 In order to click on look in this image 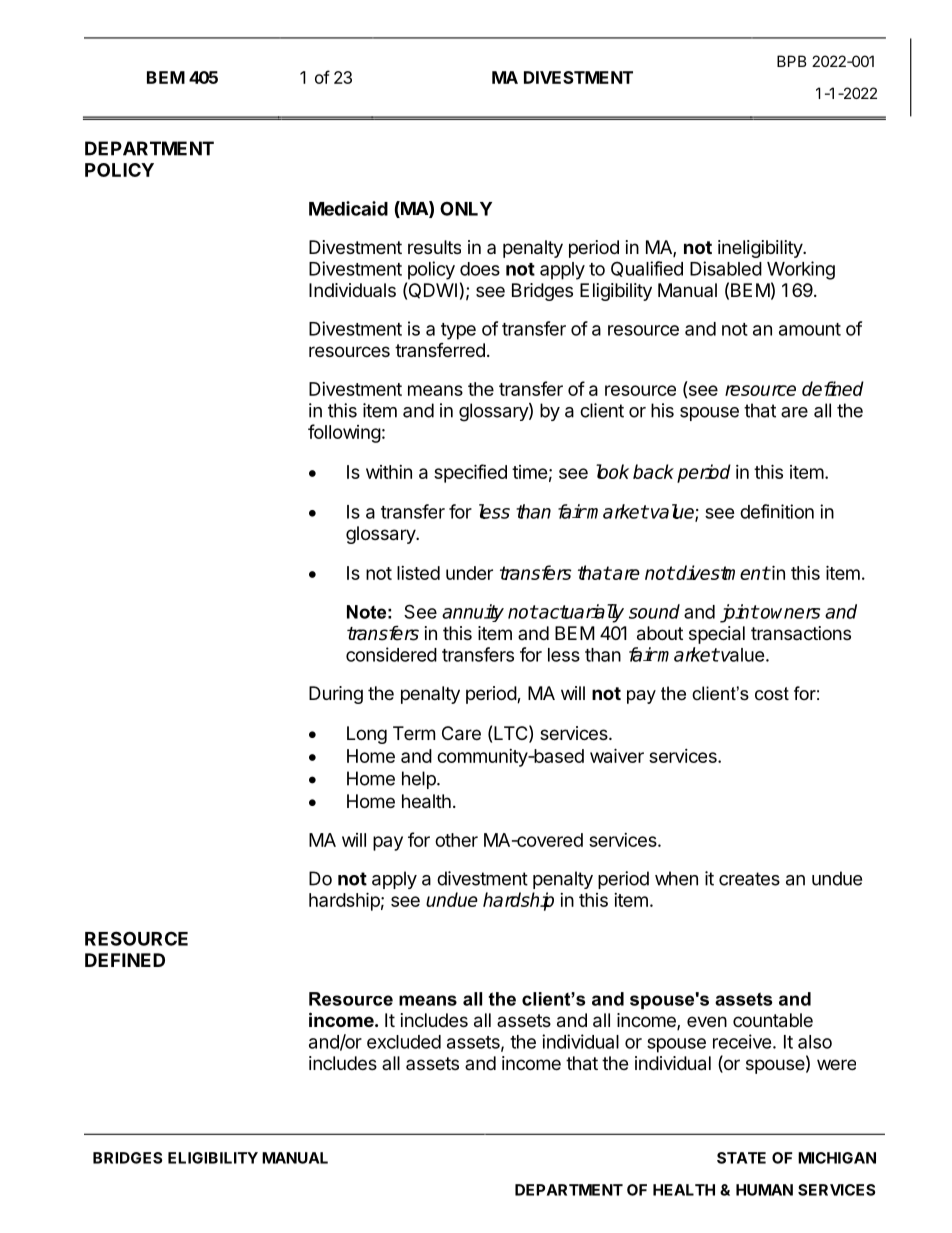, I will do `click(612, 471)`.
